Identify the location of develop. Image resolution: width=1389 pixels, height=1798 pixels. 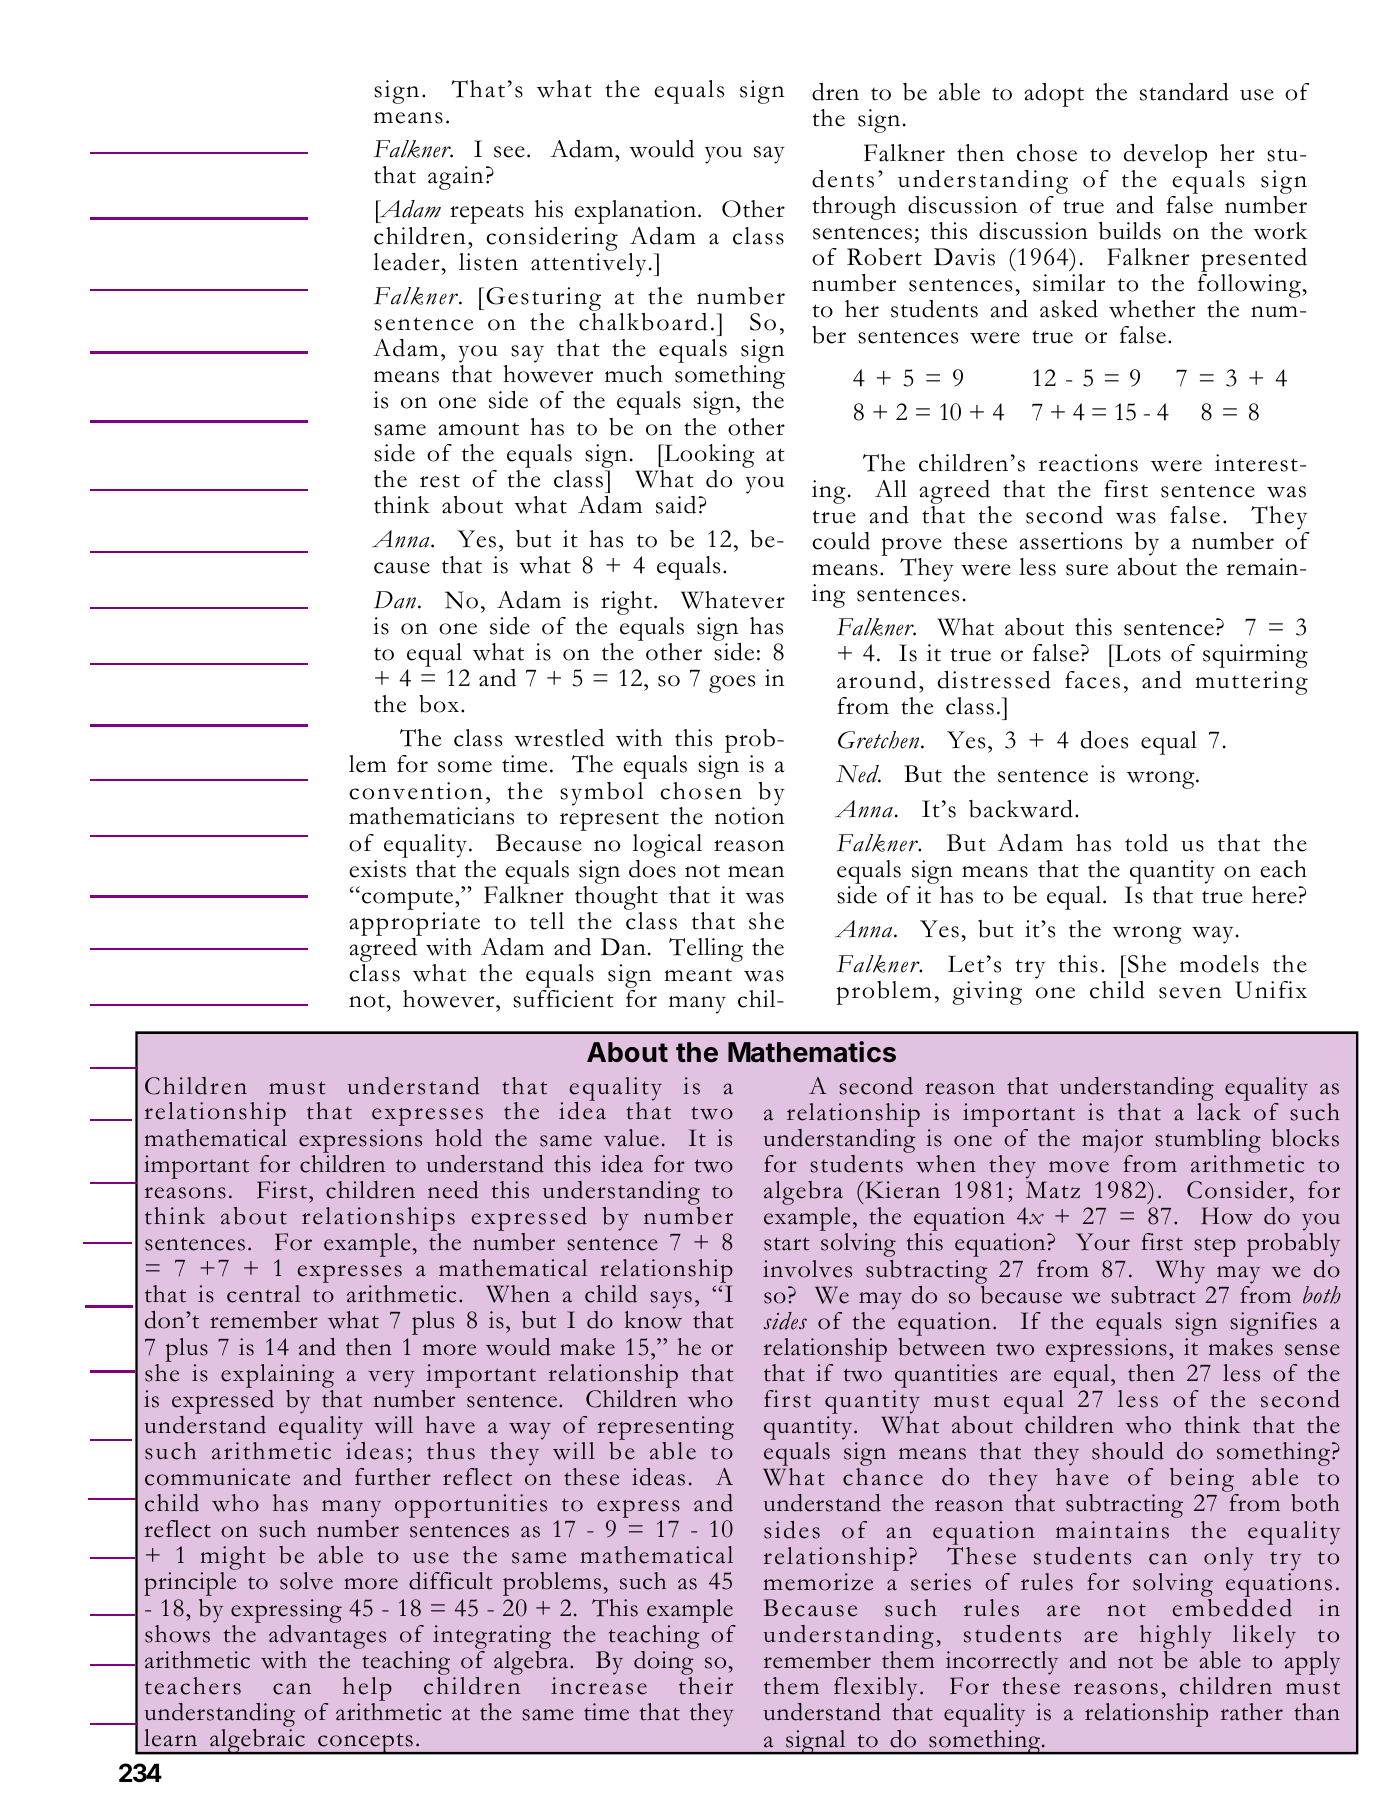
(1165, 156).
